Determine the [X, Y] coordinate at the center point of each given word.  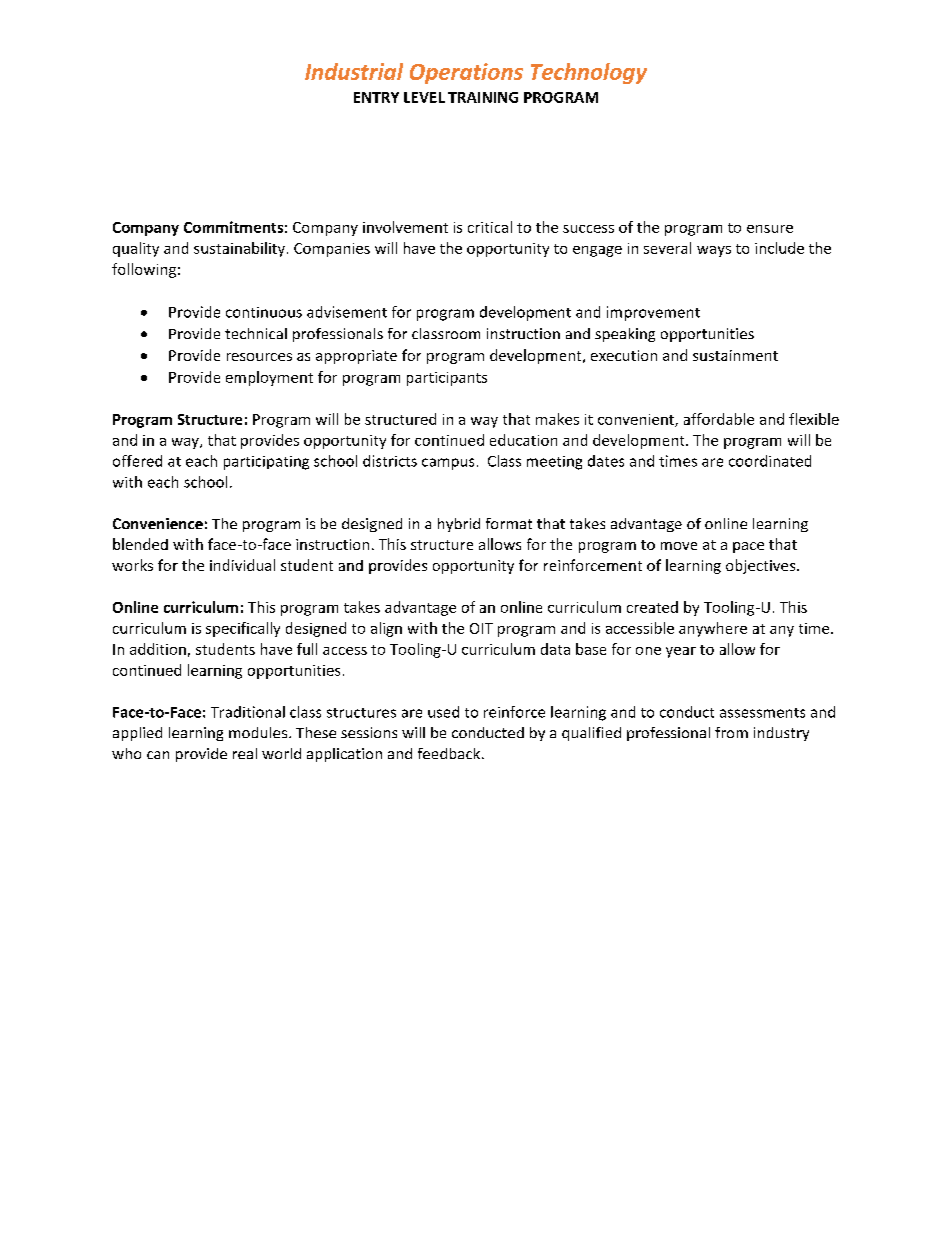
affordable [719, 419]
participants [447, 379]
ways [714, 251]
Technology [589, 73]
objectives [762, 566]
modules [259, 732]
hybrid [459, 525]
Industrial [354, 71]
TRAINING [483, 97]
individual [242, 565]
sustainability [239, 249]
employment [269, 378]
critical [490, 227]
